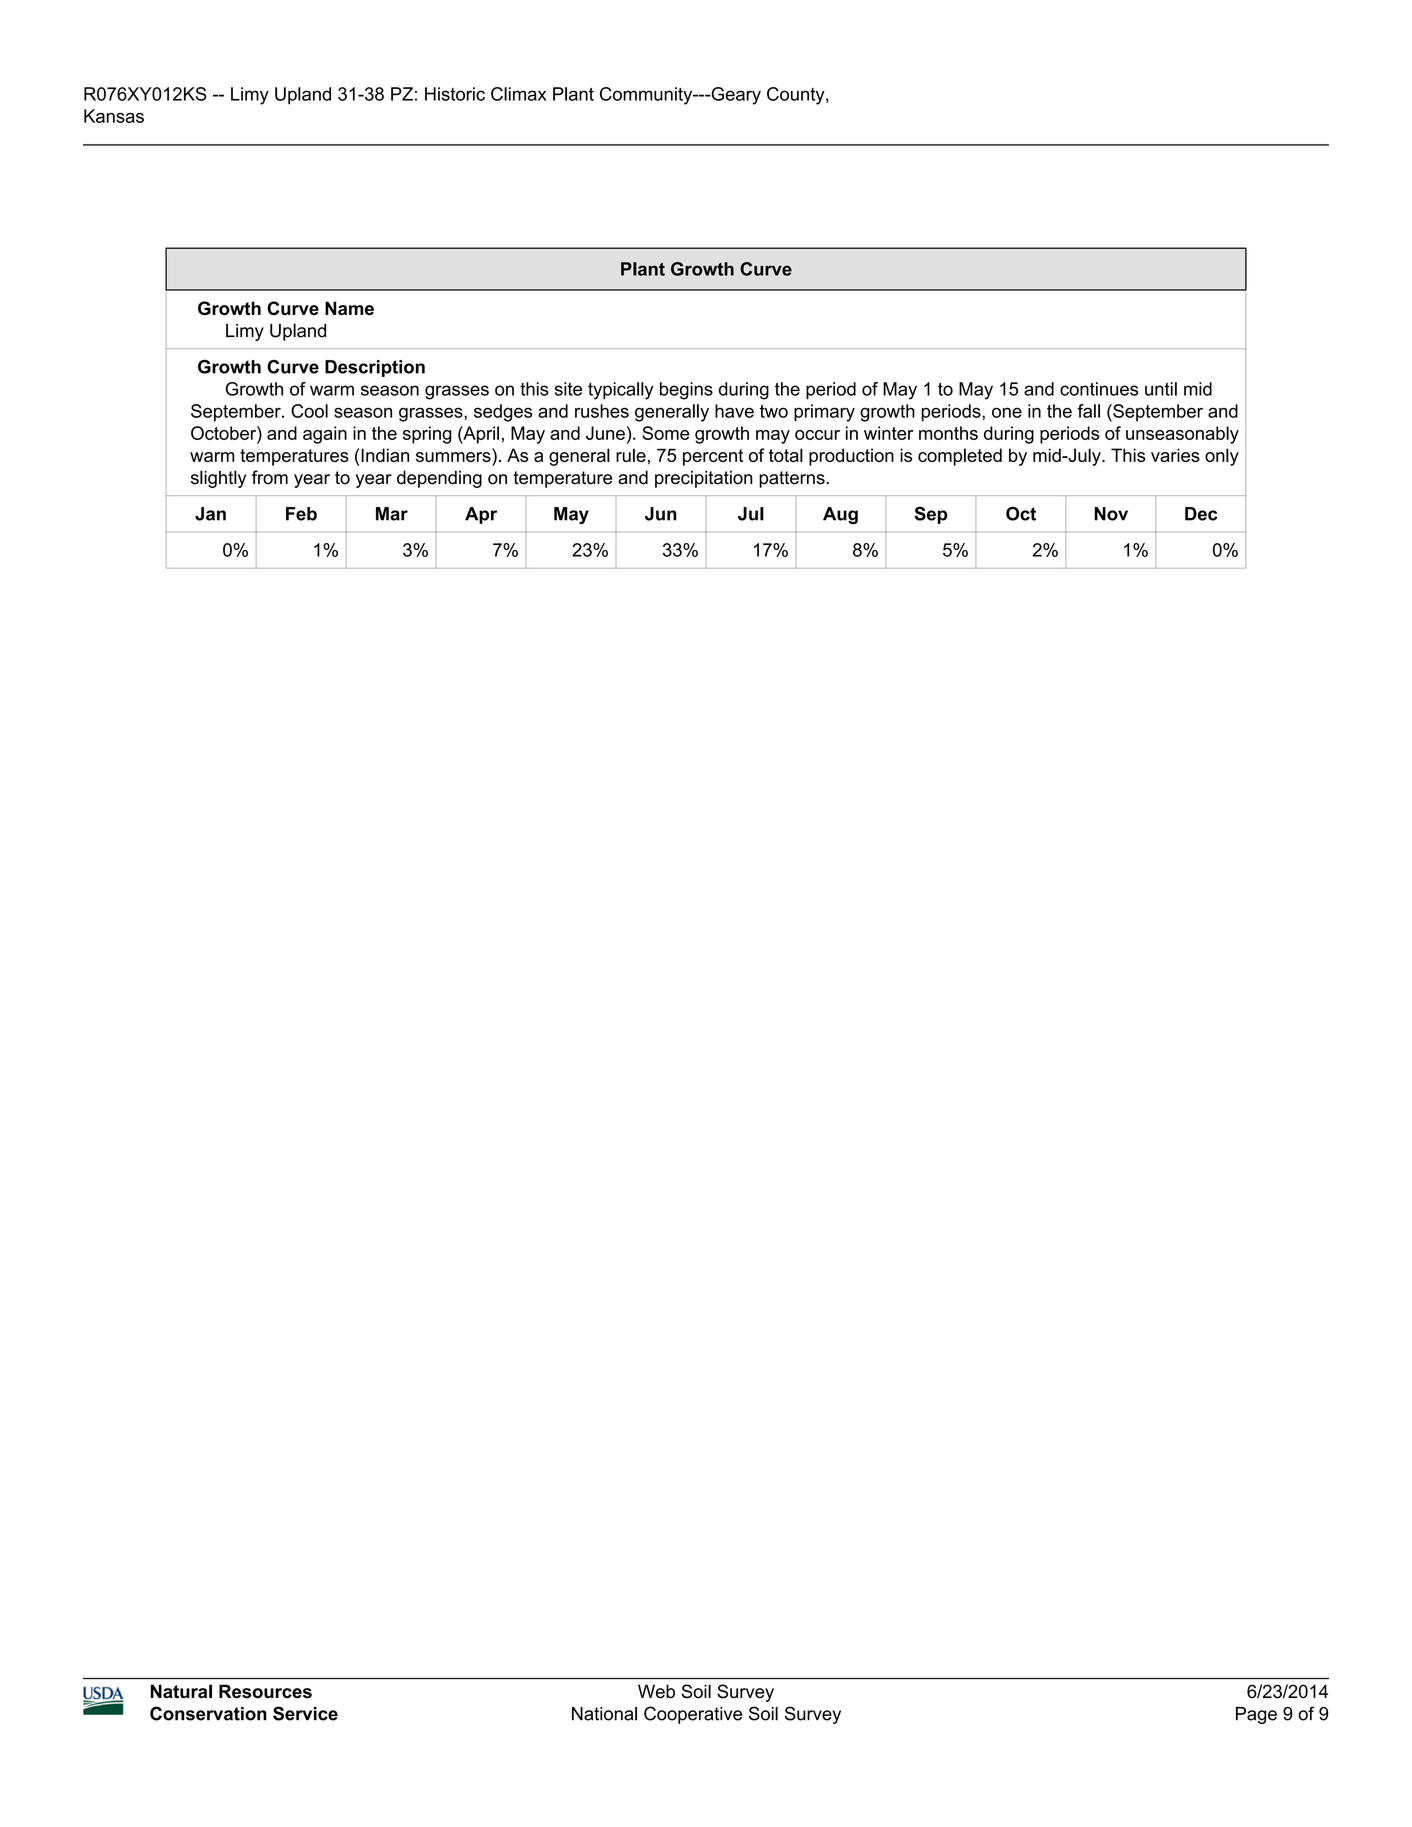 The height and width of the page is (1827, 1412). What do you see at coordinates (1201, 514) in the page?
I see `Dec` at bounding box center [1201, 514].
